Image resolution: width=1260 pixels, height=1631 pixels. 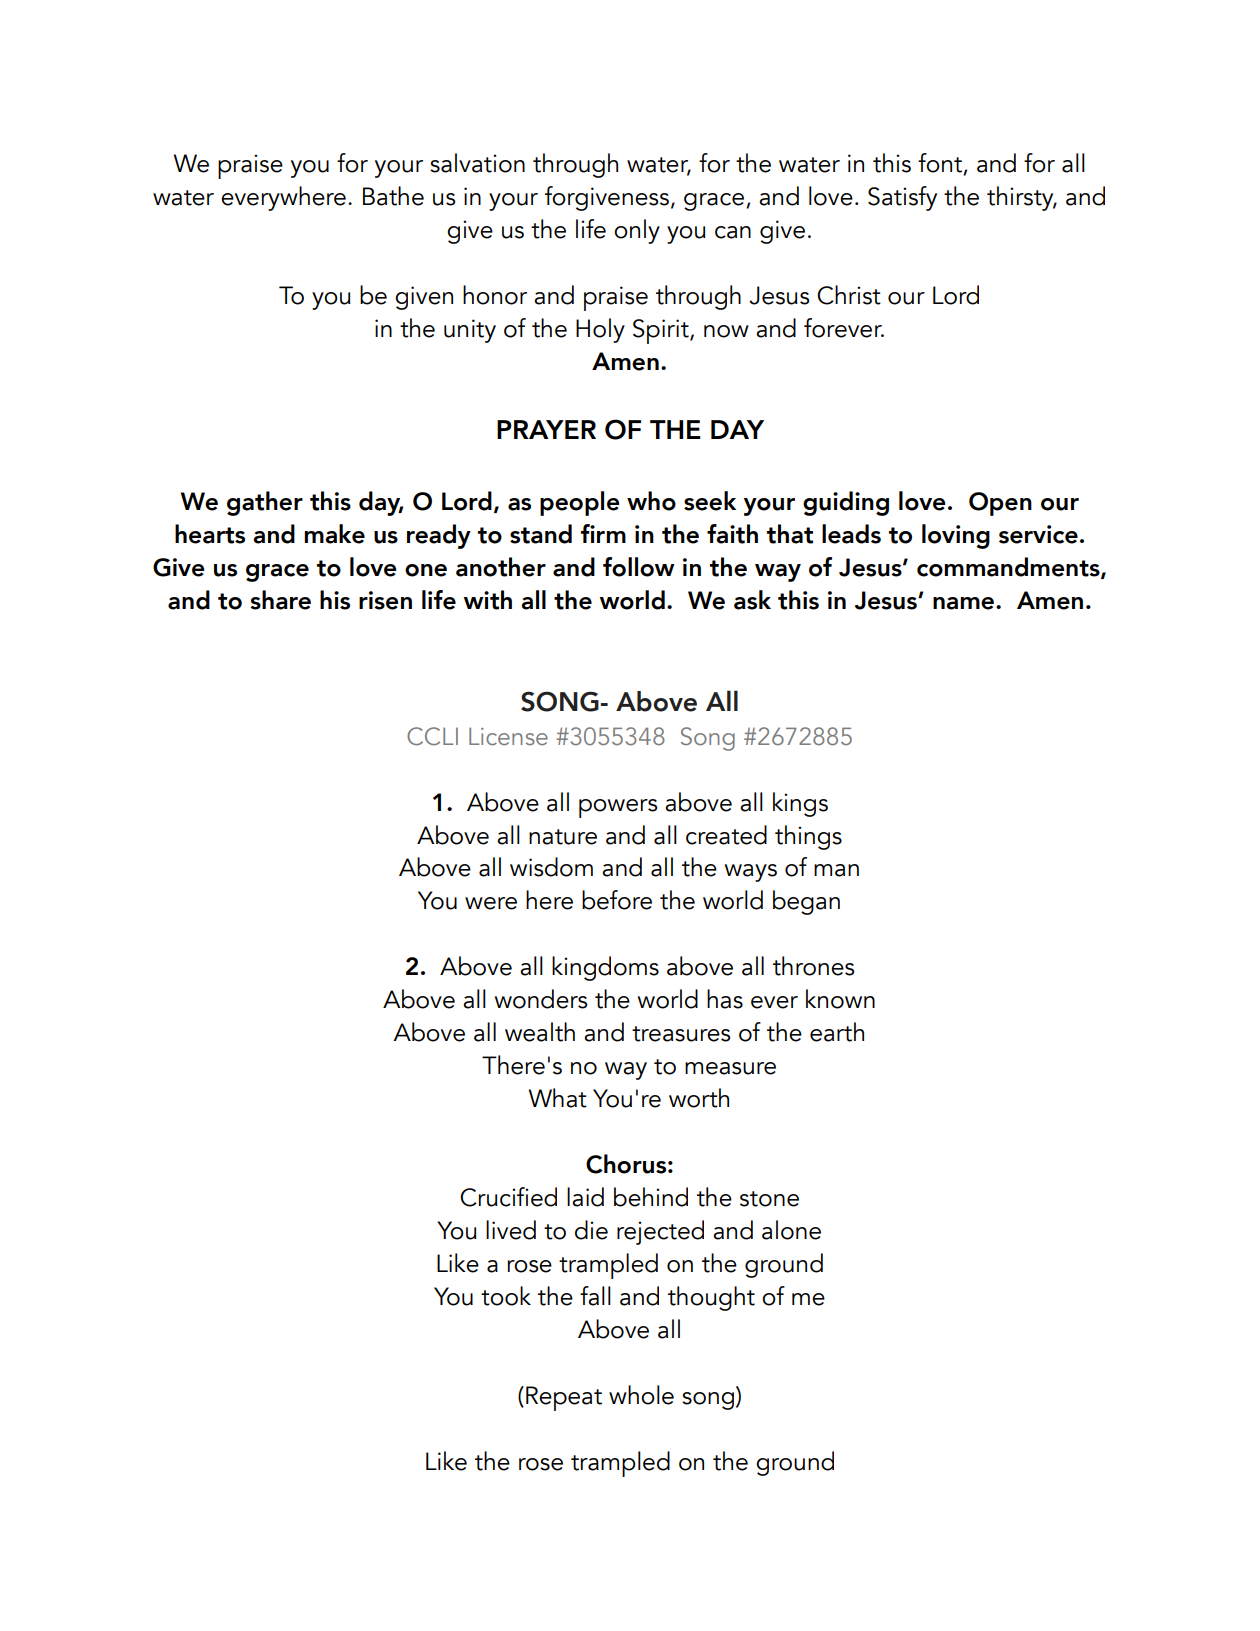 What do you see at coordinates (506, 1296) in the screenshot?
I see `took` at bounding box center [506, 1296].
